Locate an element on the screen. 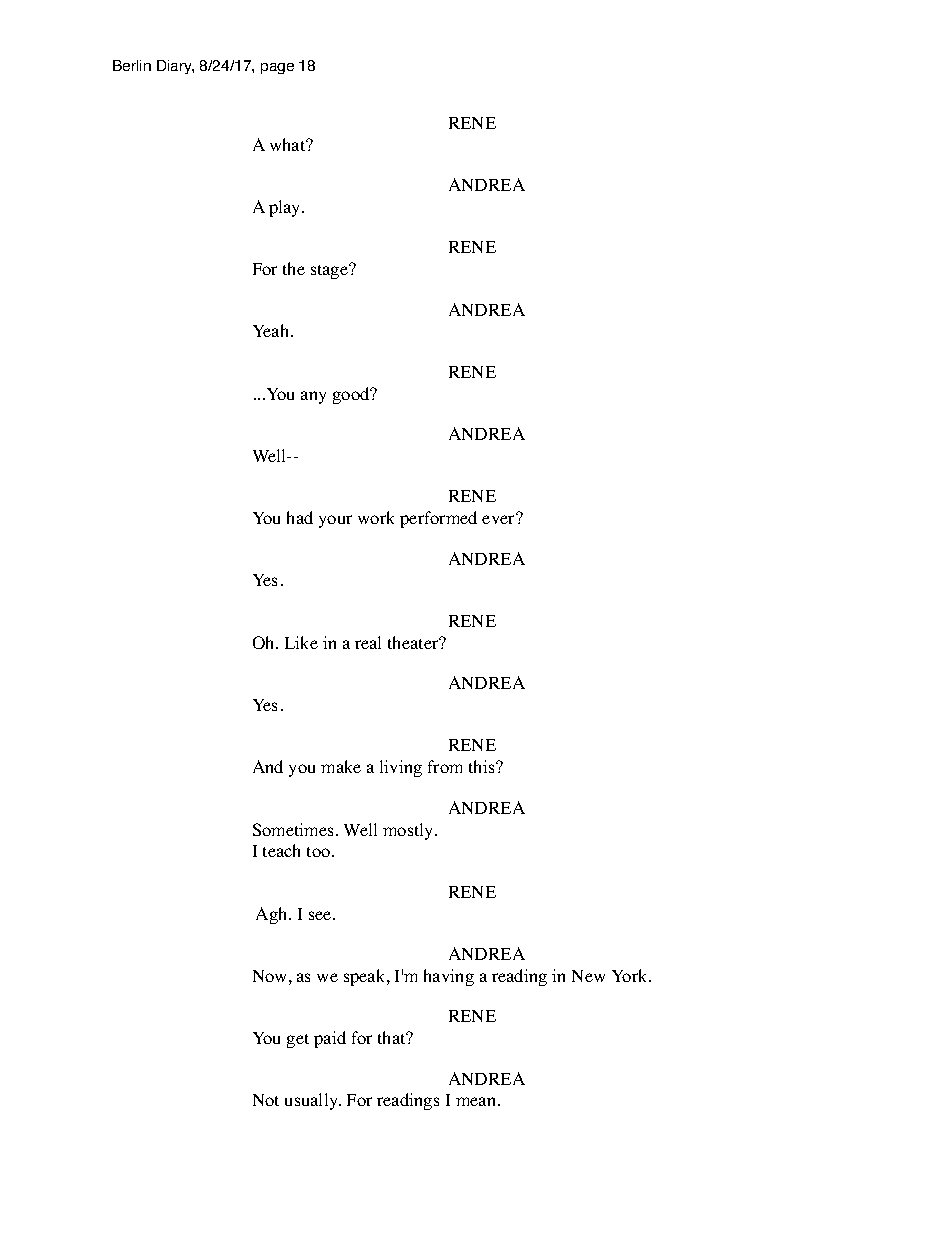 The width and height of the screenshot is (952, 1233). this is located at coordinates (483, 766).
